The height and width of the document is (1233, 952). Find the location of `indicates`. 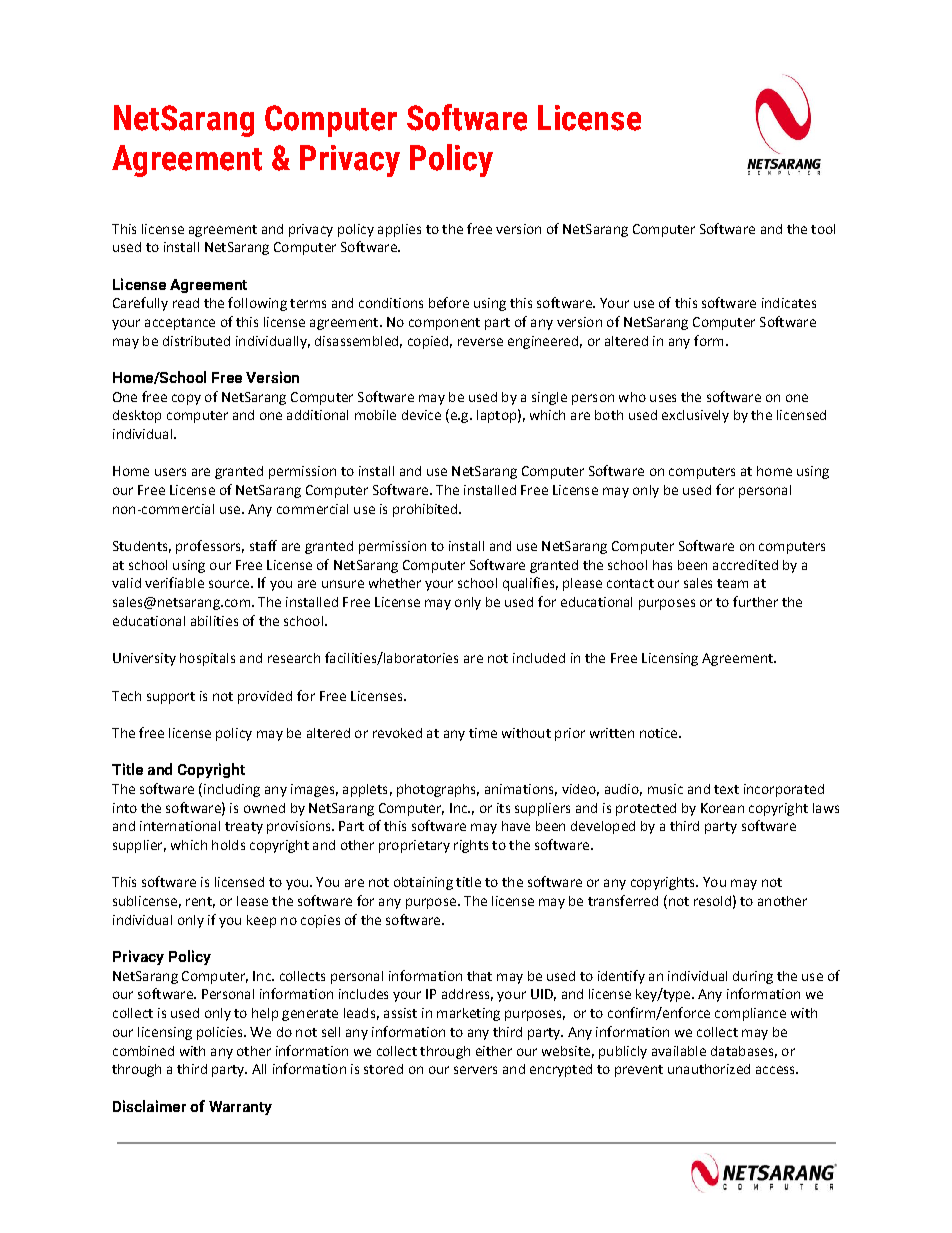

indicates is located at coordinates (789, 303).
